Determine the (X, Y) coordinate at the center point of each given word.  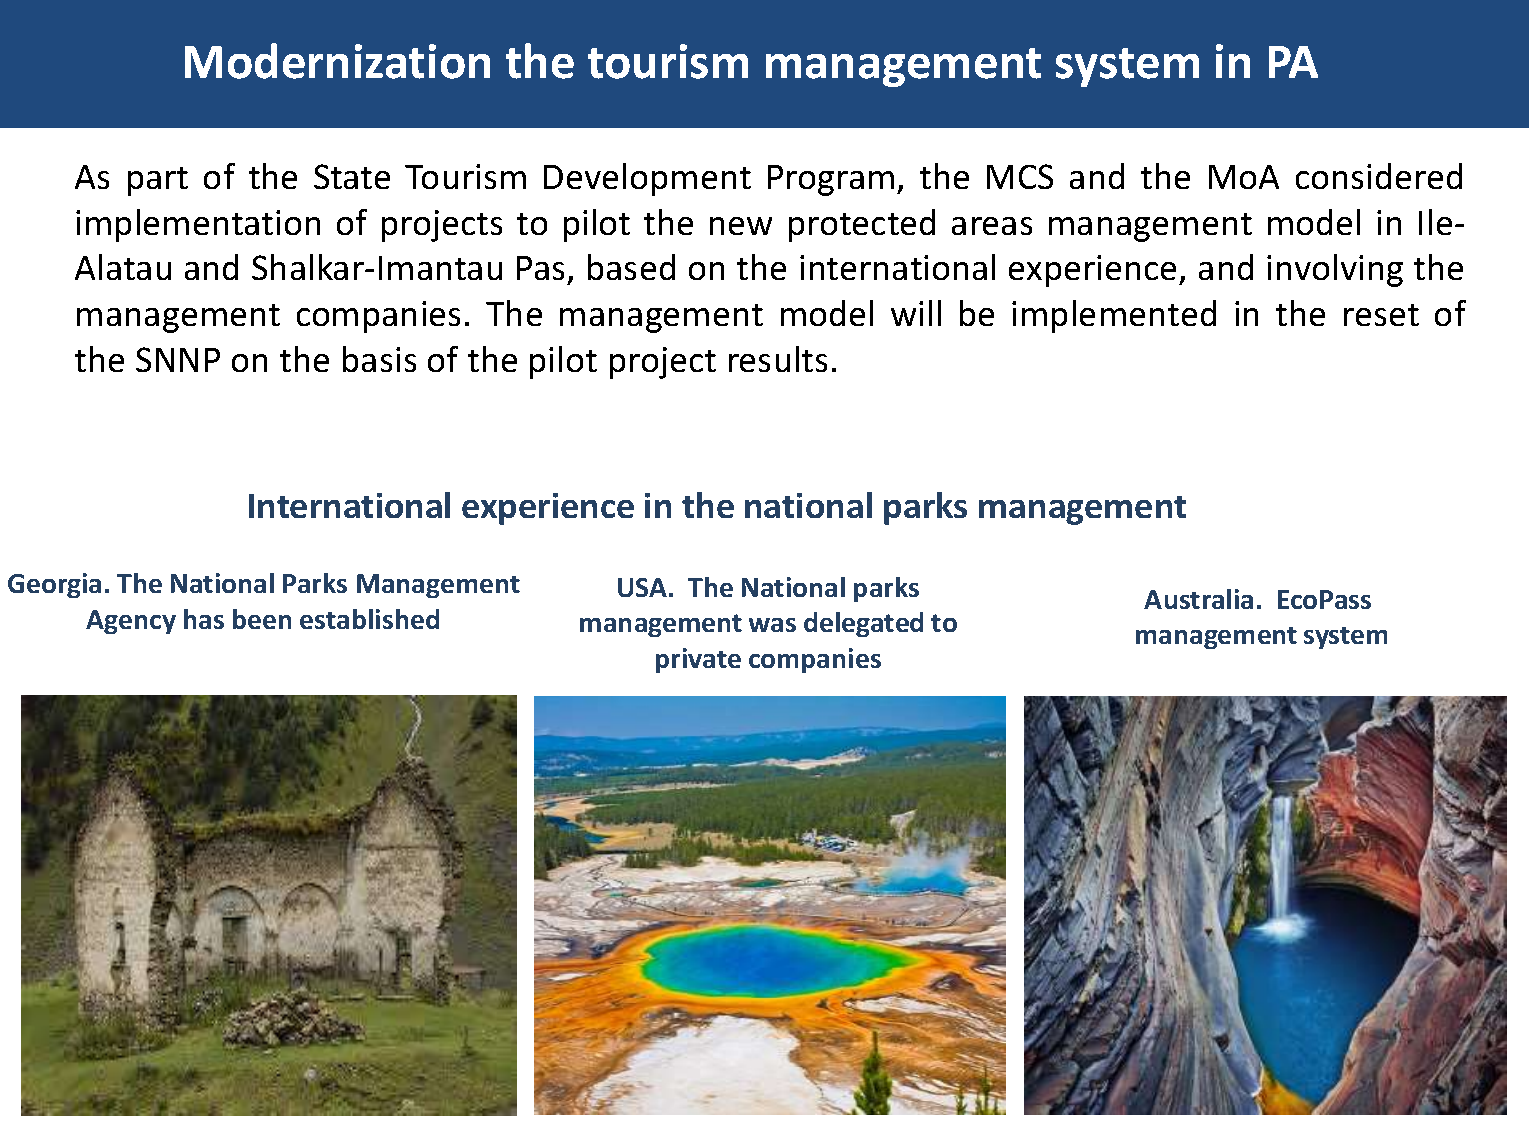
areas (992, 226)
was (772, 625)
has (204, 619)
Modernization (337, 61)
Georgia (54, 585)
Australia (1198, 599)
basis (379, 359)
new (741, 226)
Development (647, 179)
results (778, 359)
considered (1379, 176)
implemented (1114, 316)
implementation (198, 225)
